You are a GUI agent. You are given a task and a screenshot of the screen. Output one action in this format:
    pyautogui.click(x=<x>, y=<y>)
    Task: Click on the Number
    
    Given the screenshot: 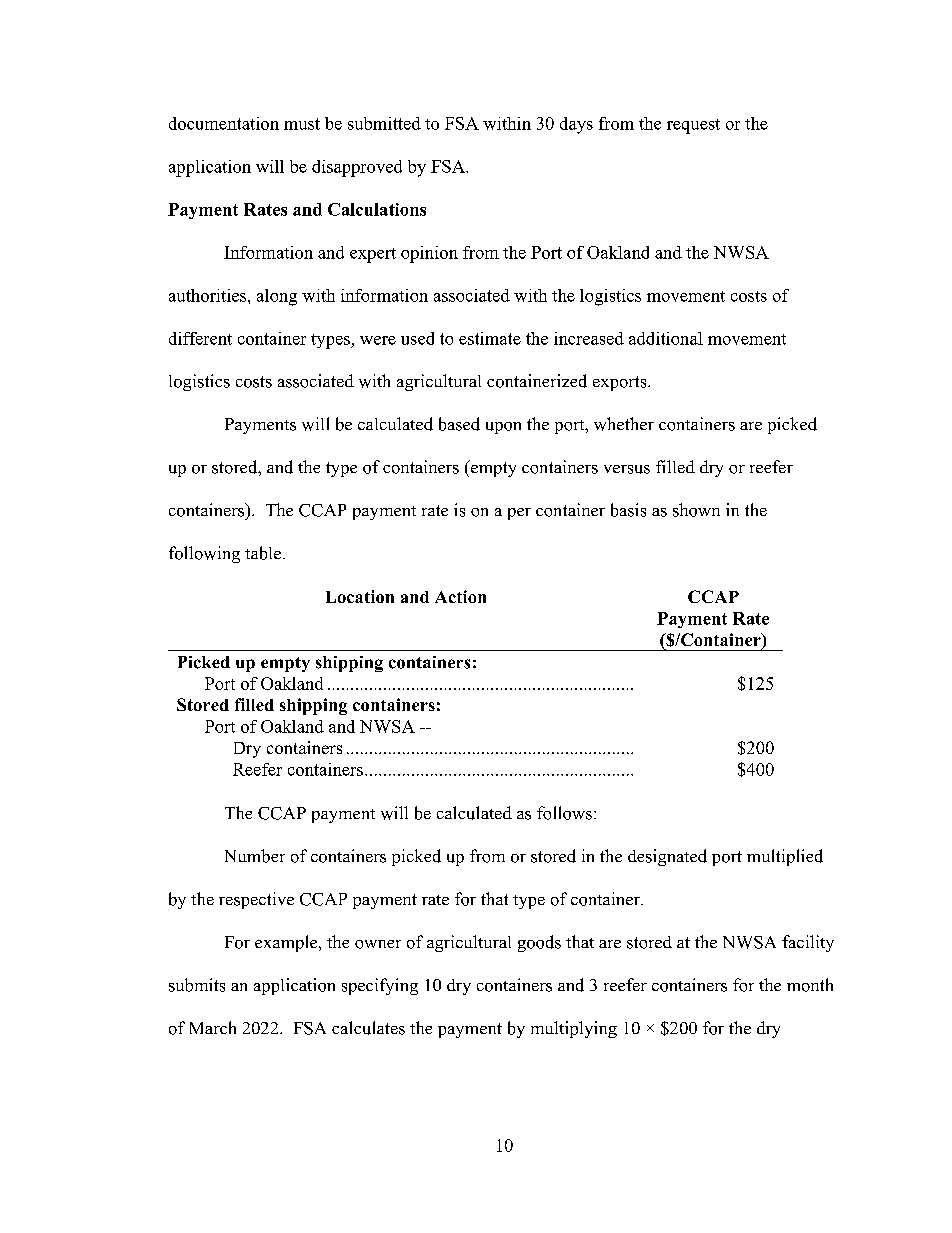 What is the action you would take?
    pyautogui.click(x=255, y=856)
